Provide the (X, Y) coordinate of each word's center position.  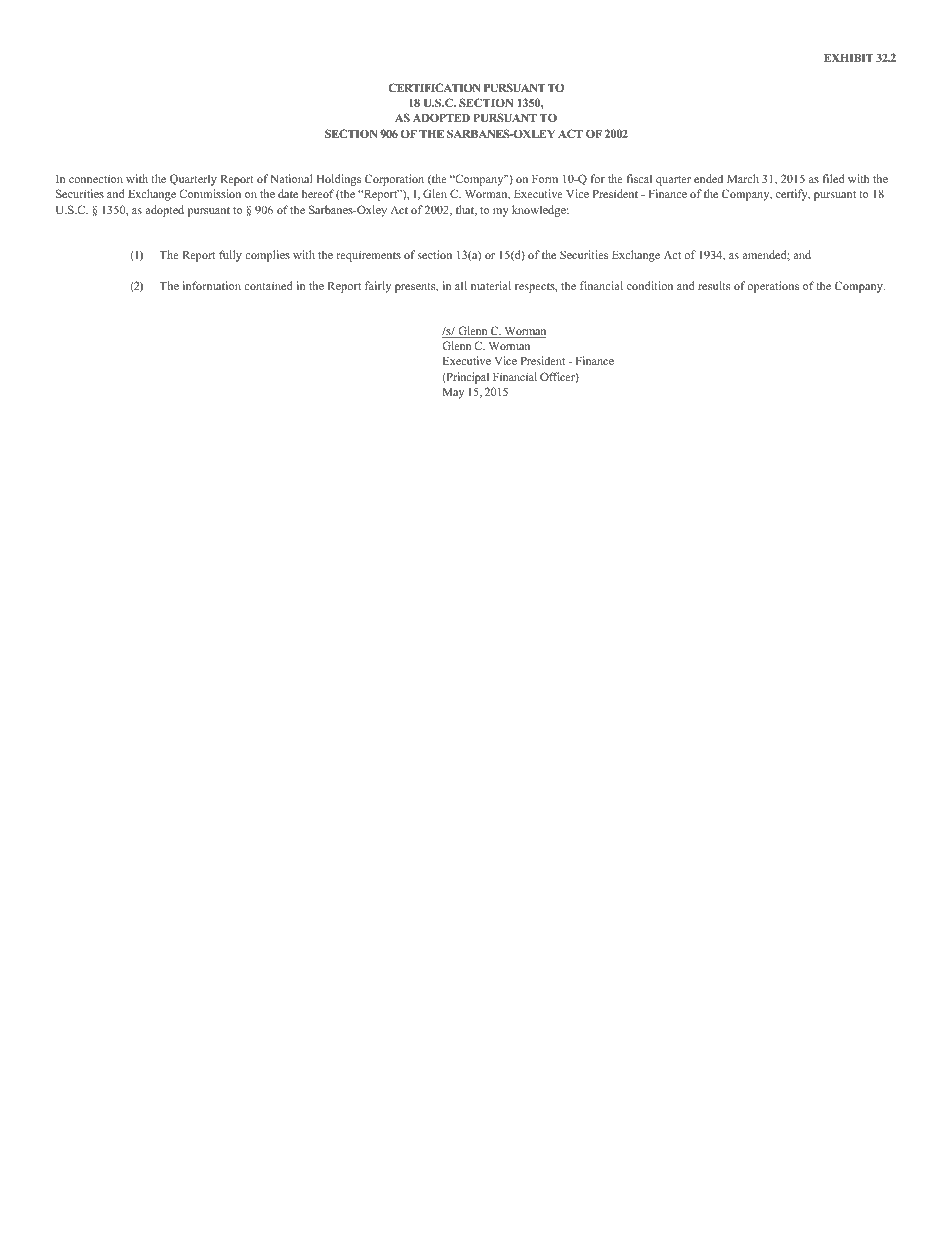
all (461, 285)
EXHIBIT (849, 58)
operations (773, 287)
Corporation (394, 180)
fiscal (639, 178)
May (453, 393)
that (466, 210)
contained (268, 285)
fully (230, 256)
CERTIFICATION (434, 87)
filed (833, 178)
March (743, 178)
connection (96, 178)
